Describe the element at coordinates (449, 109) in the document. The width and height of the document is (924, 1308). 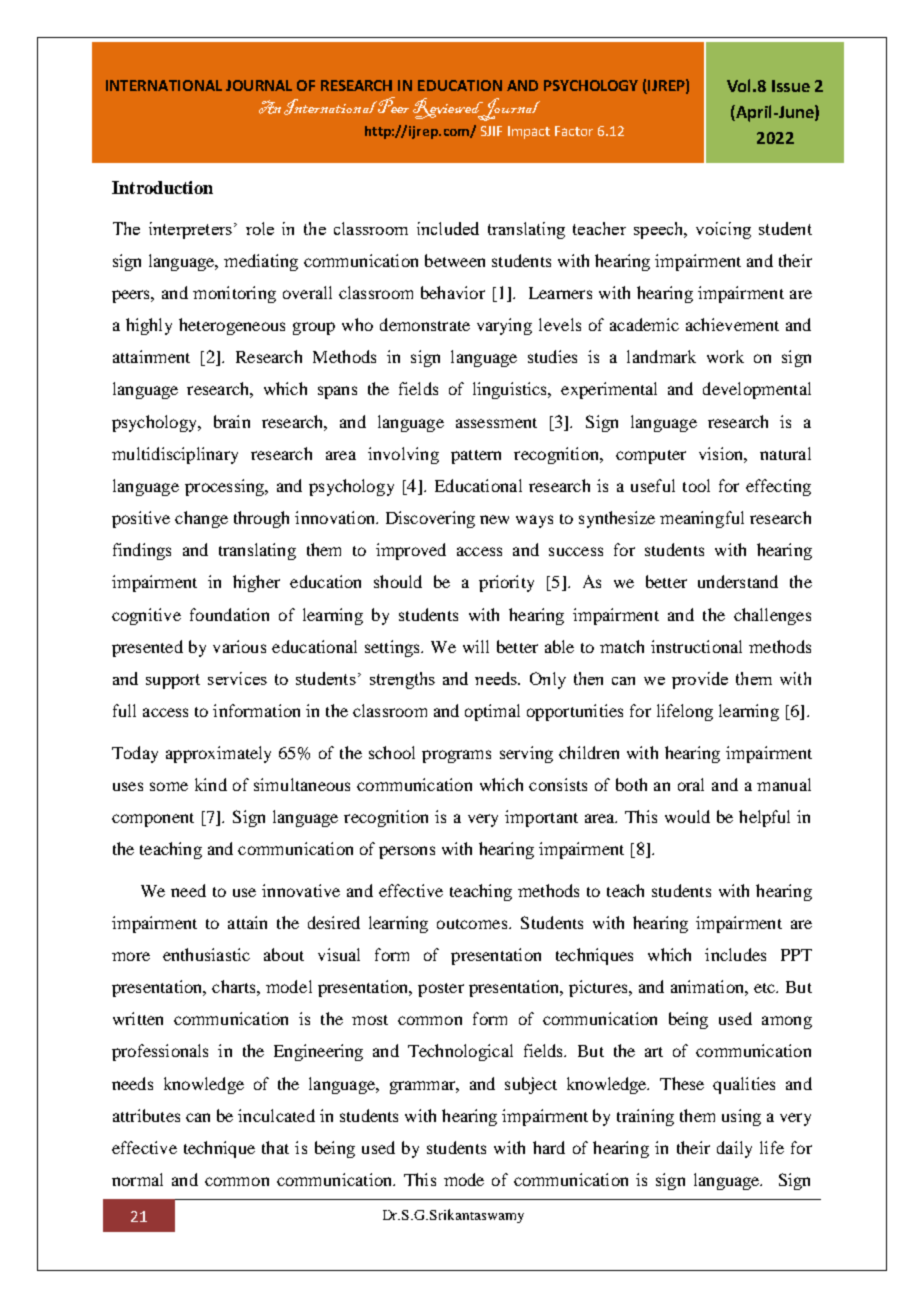
I see `Reviewed` at that location.
